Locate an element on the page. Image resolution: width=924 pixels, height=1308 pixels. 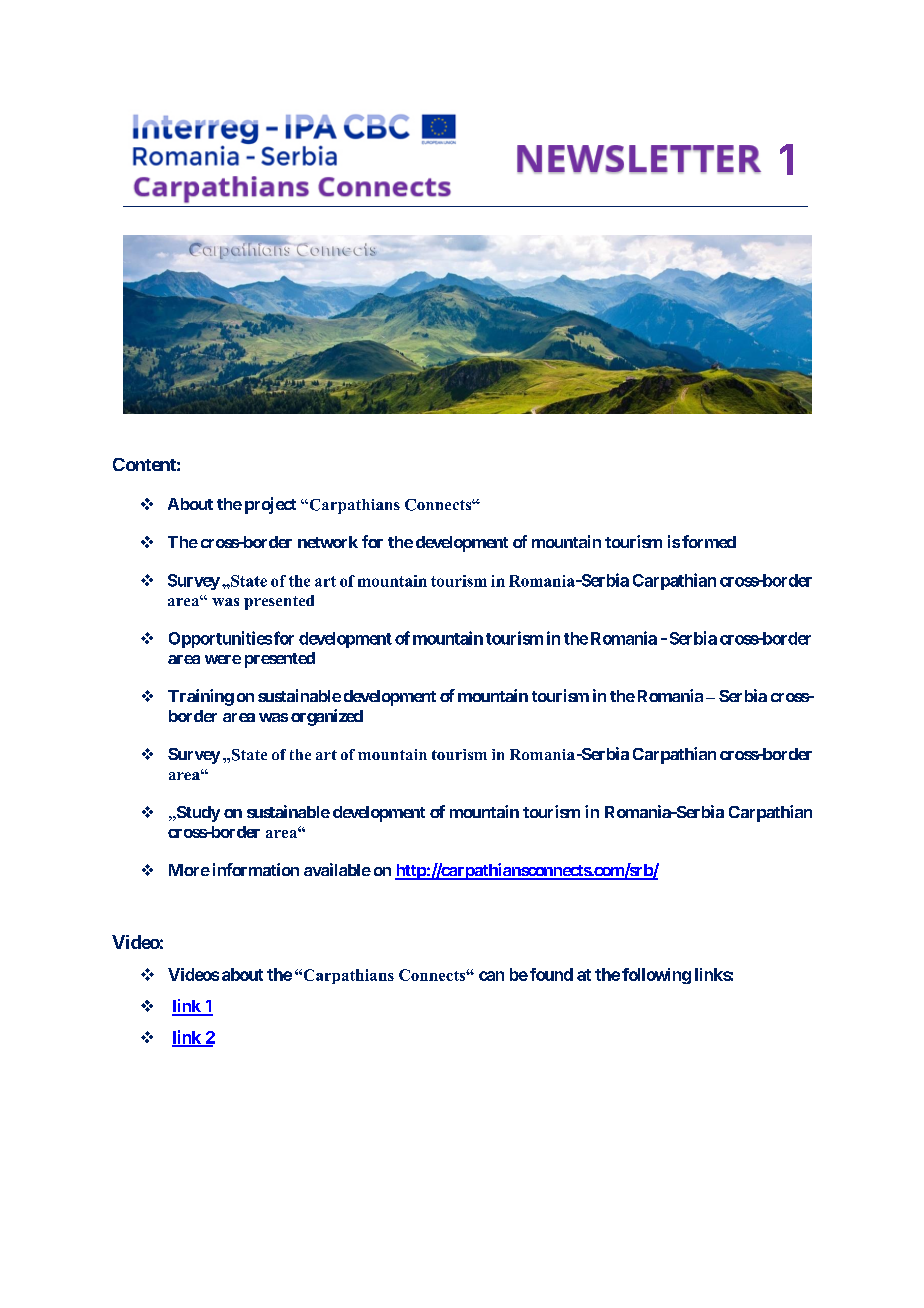
network is located at coordinates (328, 542).
